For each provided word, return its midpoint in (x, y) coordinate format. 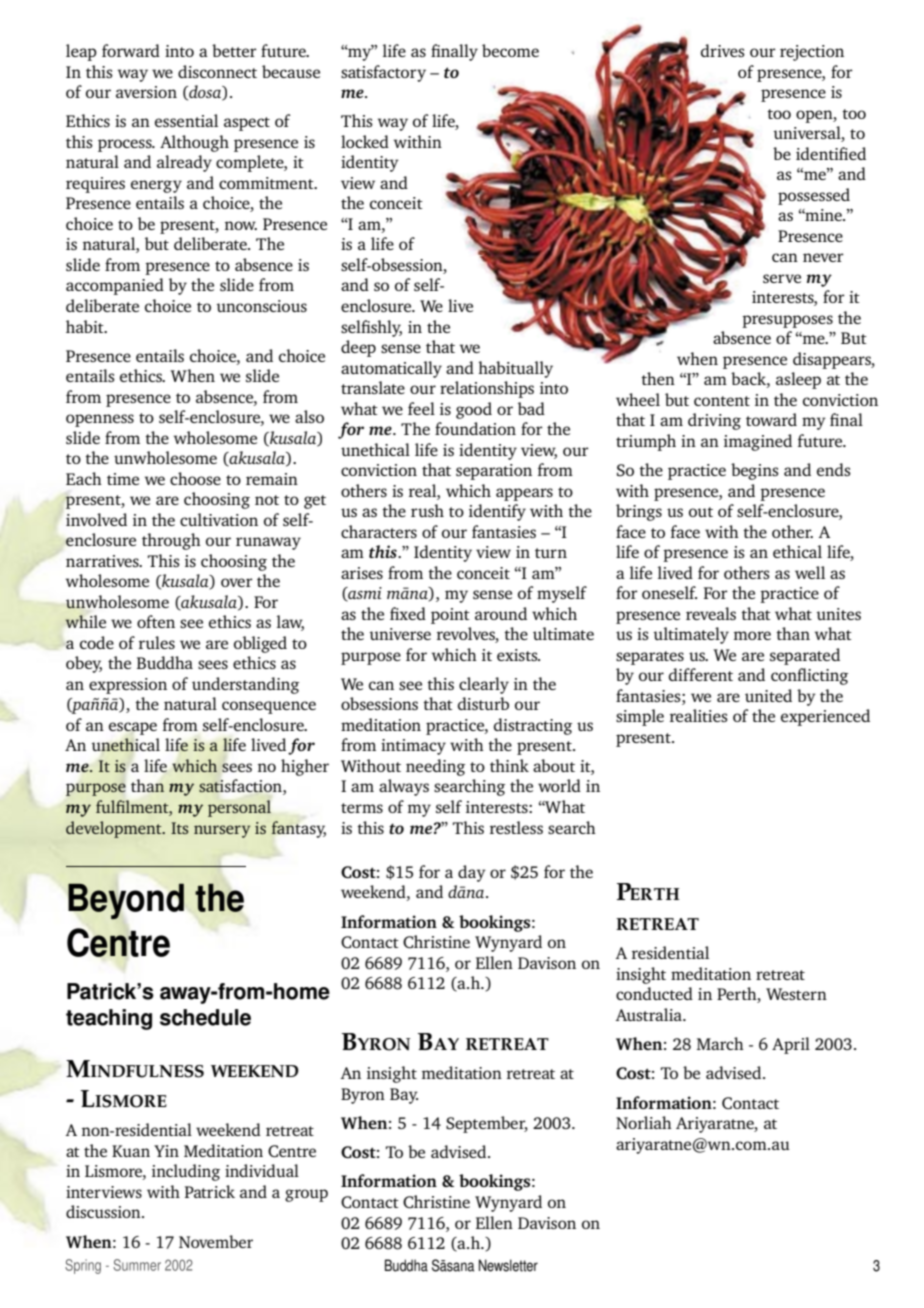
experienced (825, 717)
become (510, 50)
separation (494, 472)
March (720, 1043)
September (487, 1124)
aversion (146, 92)
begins (755, 471)
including (186, 1172)
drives (723, 50)
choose (195, 478)
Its (180, 828)
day (472, 873)
